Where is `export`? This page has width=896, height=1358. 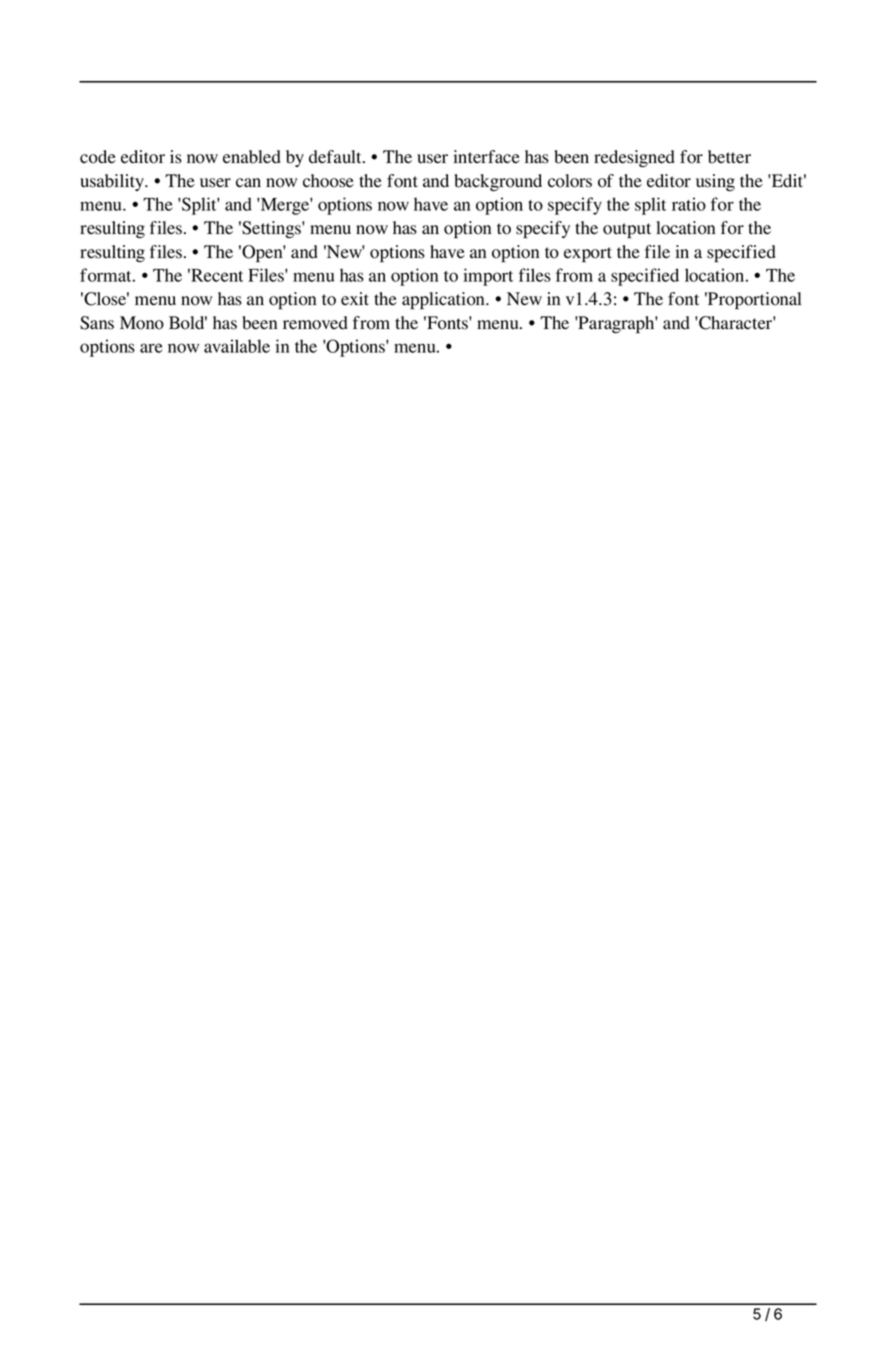
export is located at coordinates (588, 255).
